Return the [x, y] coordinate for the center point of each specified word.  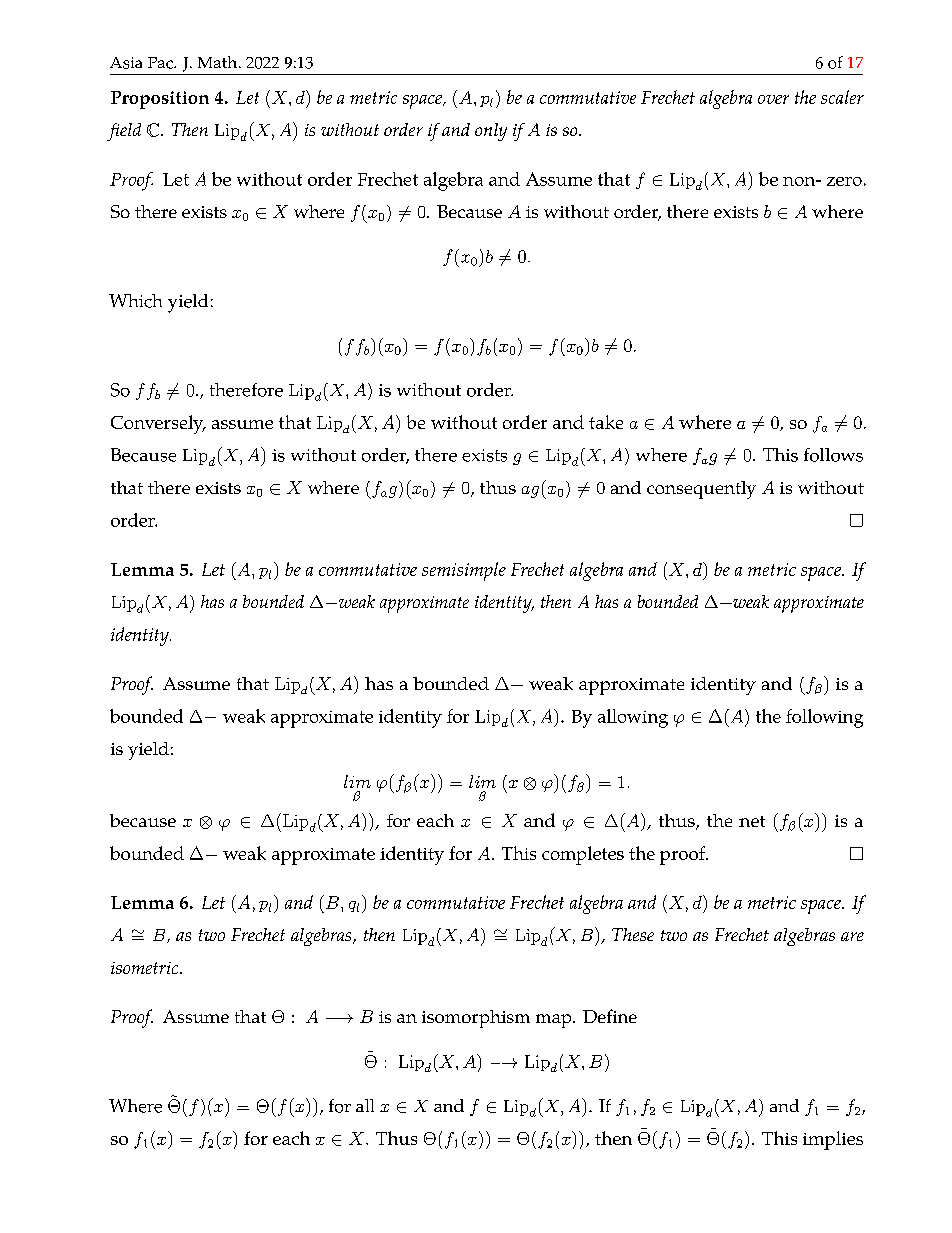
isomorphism [476, 1019]
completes [583, 855]
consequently [701, 490]
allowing [633, 718]
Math [219, 62]
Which [135, 301]
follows [833, 455]
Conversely [158, 424]
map [555, 1021]
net [752, 821]
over [773, 99]
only [491, 132]
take [606, 422]
